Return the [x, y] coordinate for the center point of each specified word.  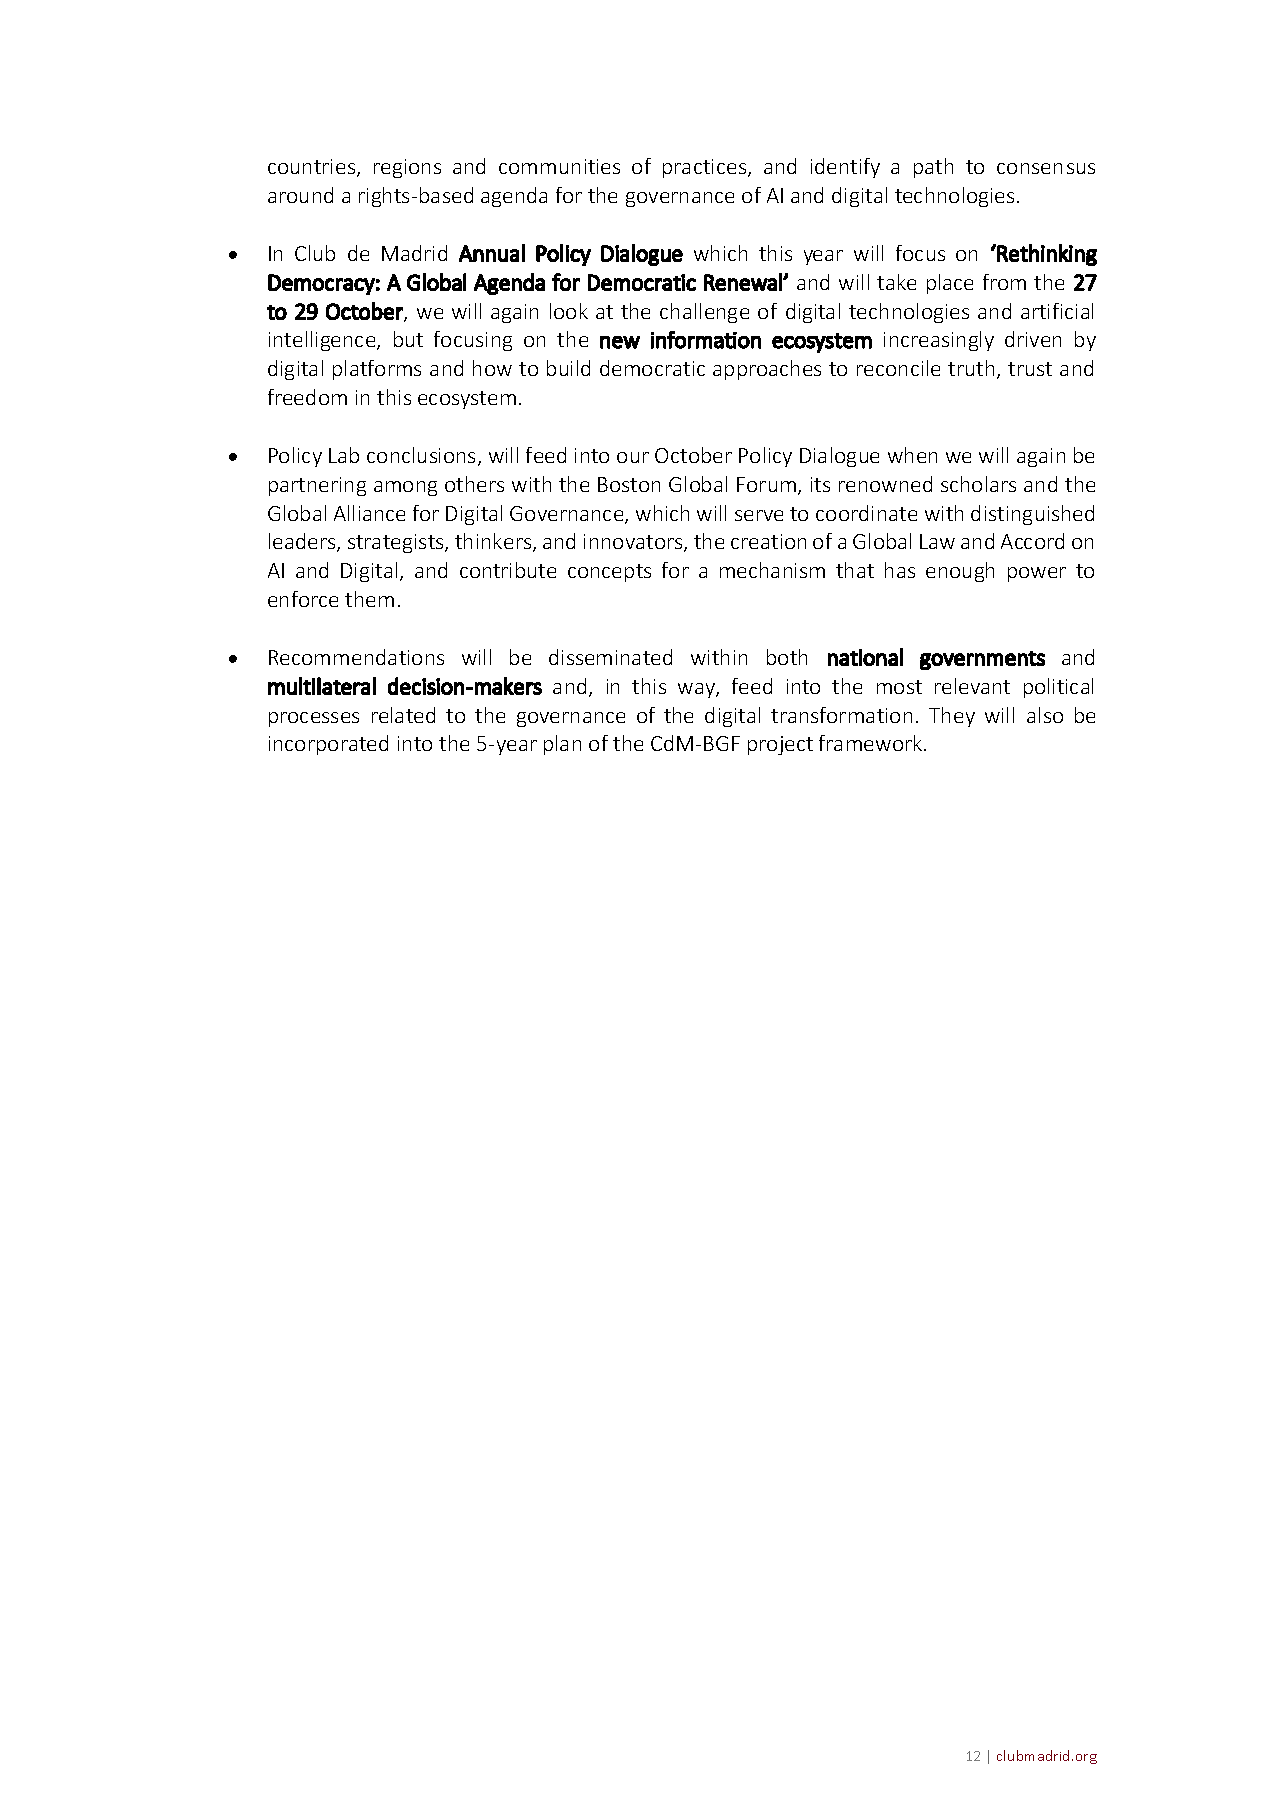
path [933, 168]
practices [706, 168]
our [633, 457]
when [912, 455]
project [780, 745]
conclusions [421, 455]
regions [407, 168]
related [403, 715]
